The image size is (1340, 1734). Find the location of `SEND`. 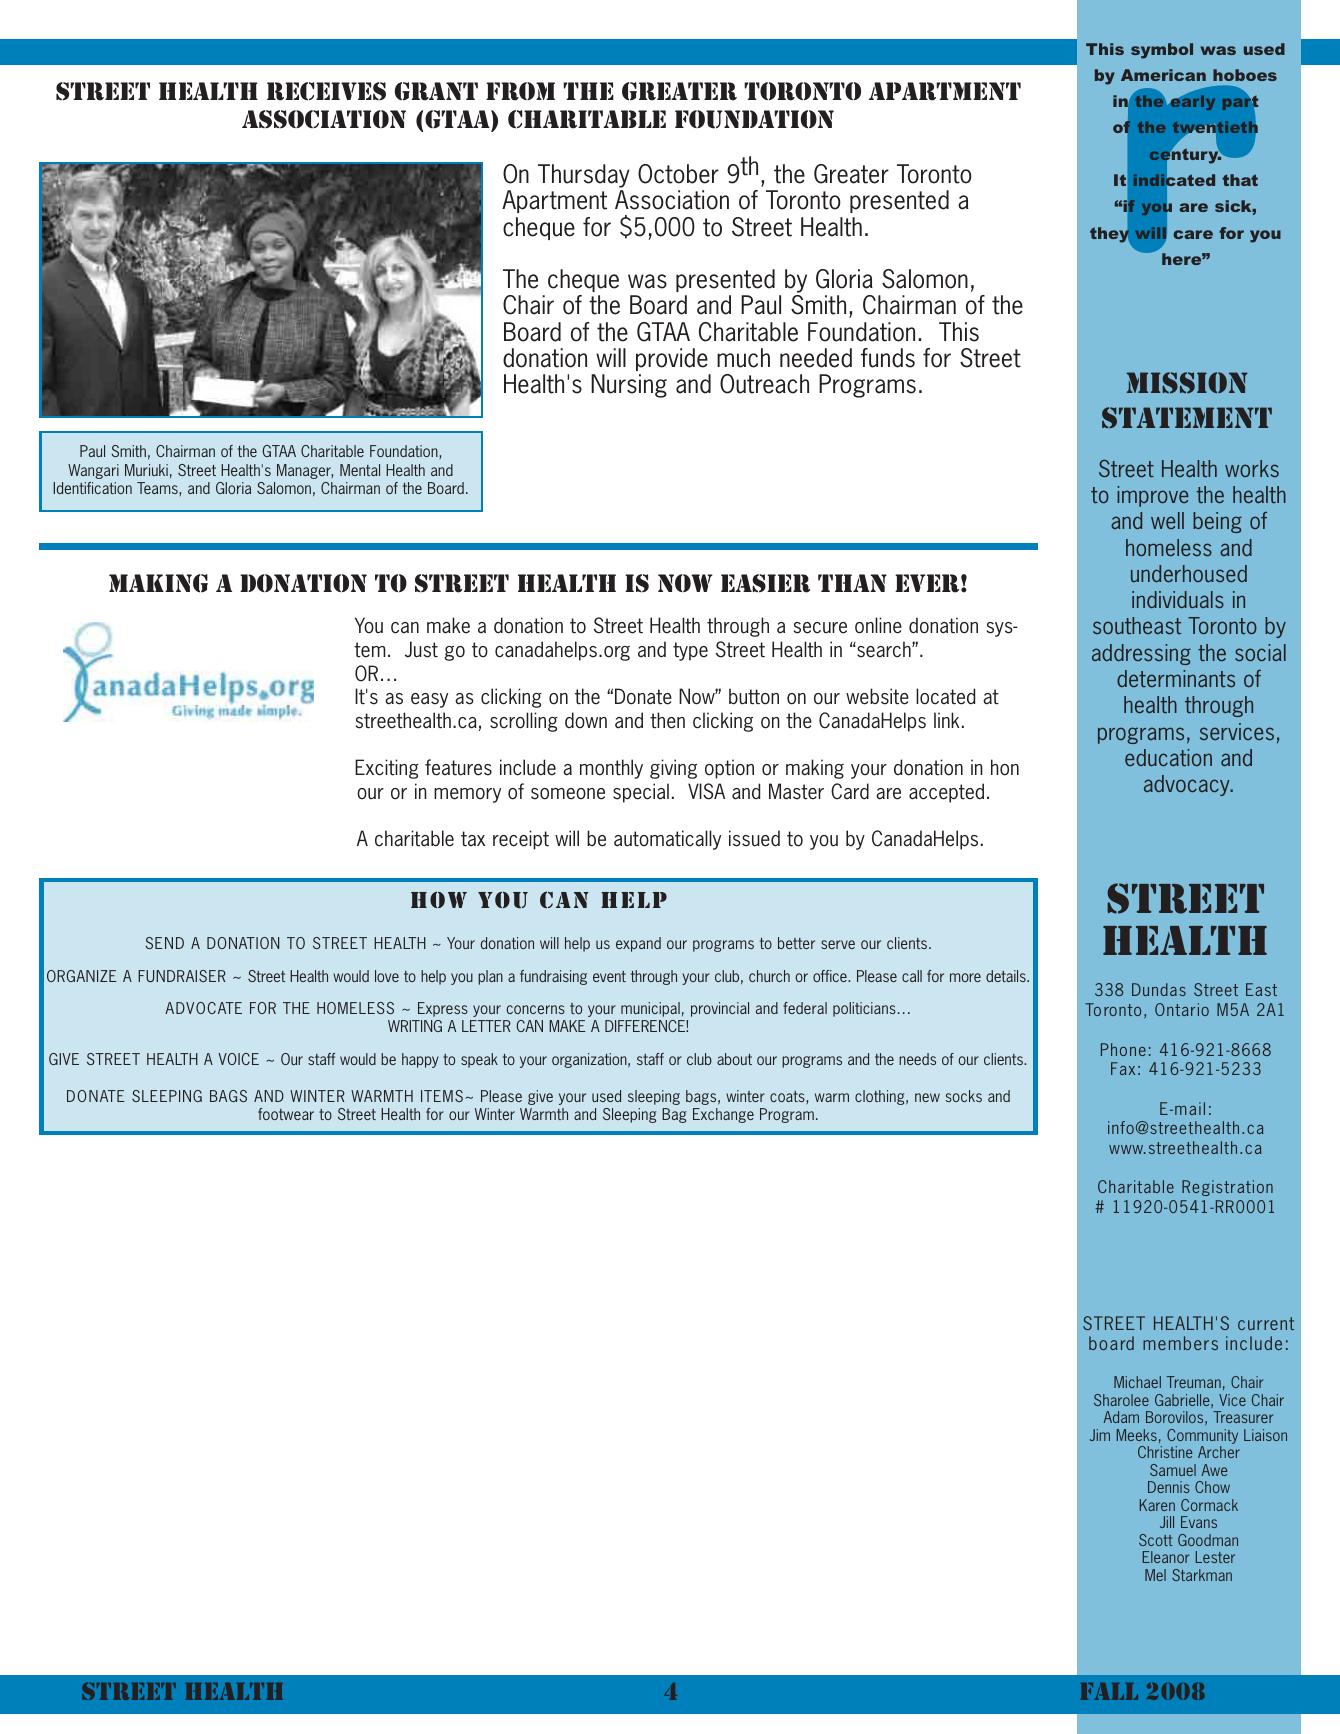

SEND is located at coordinates (164, 943).
